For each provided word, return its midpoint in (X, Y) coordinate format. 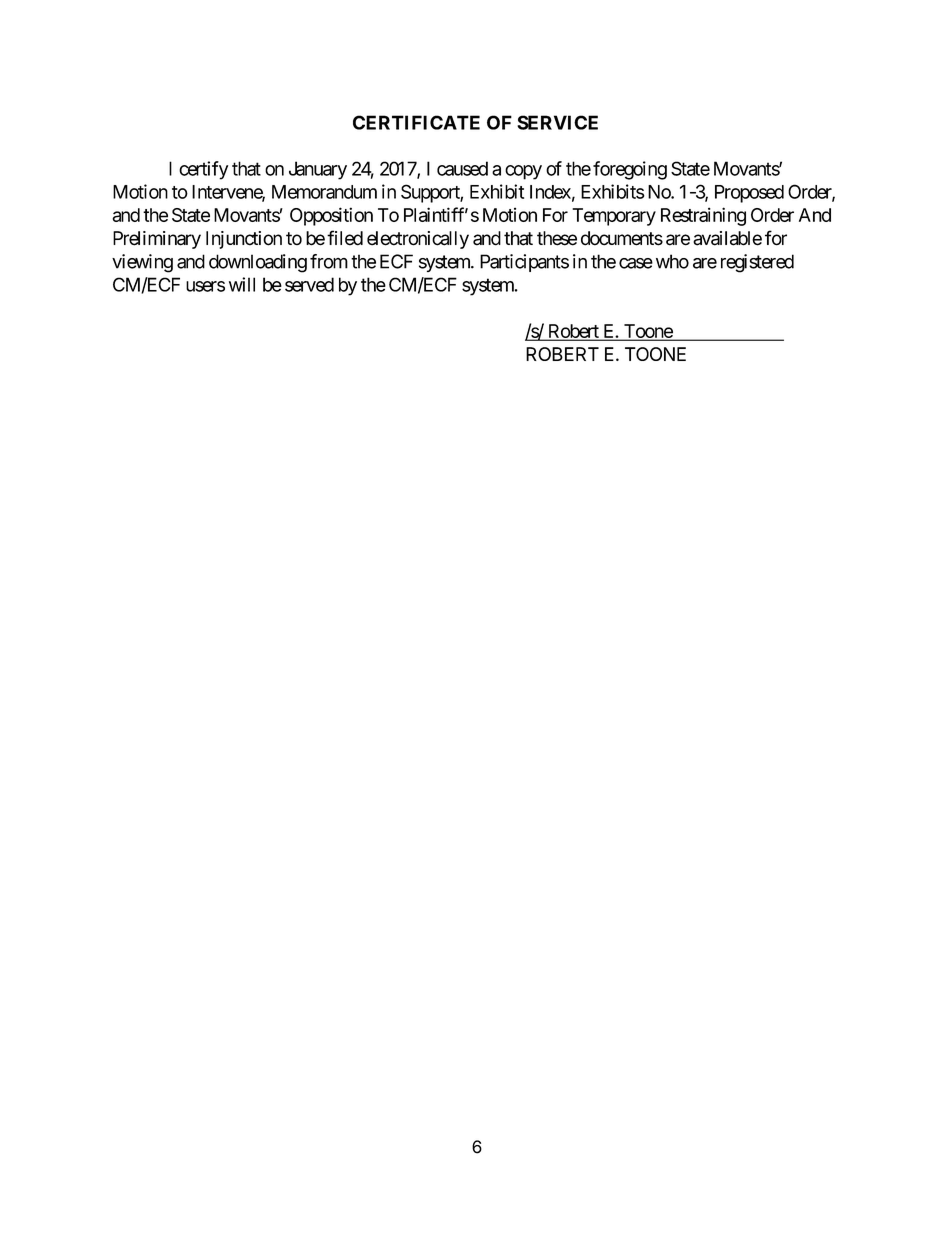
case (636, 263)
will (242, 284)
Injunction (244, 240)
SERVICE (557, 122)
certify (203, 170)
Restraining (703, 216)
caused (462, 168)
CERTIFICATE (416, 122)
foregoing (630, 170)
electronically (418, 240)
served (309, 284)
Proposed (749, 194)
